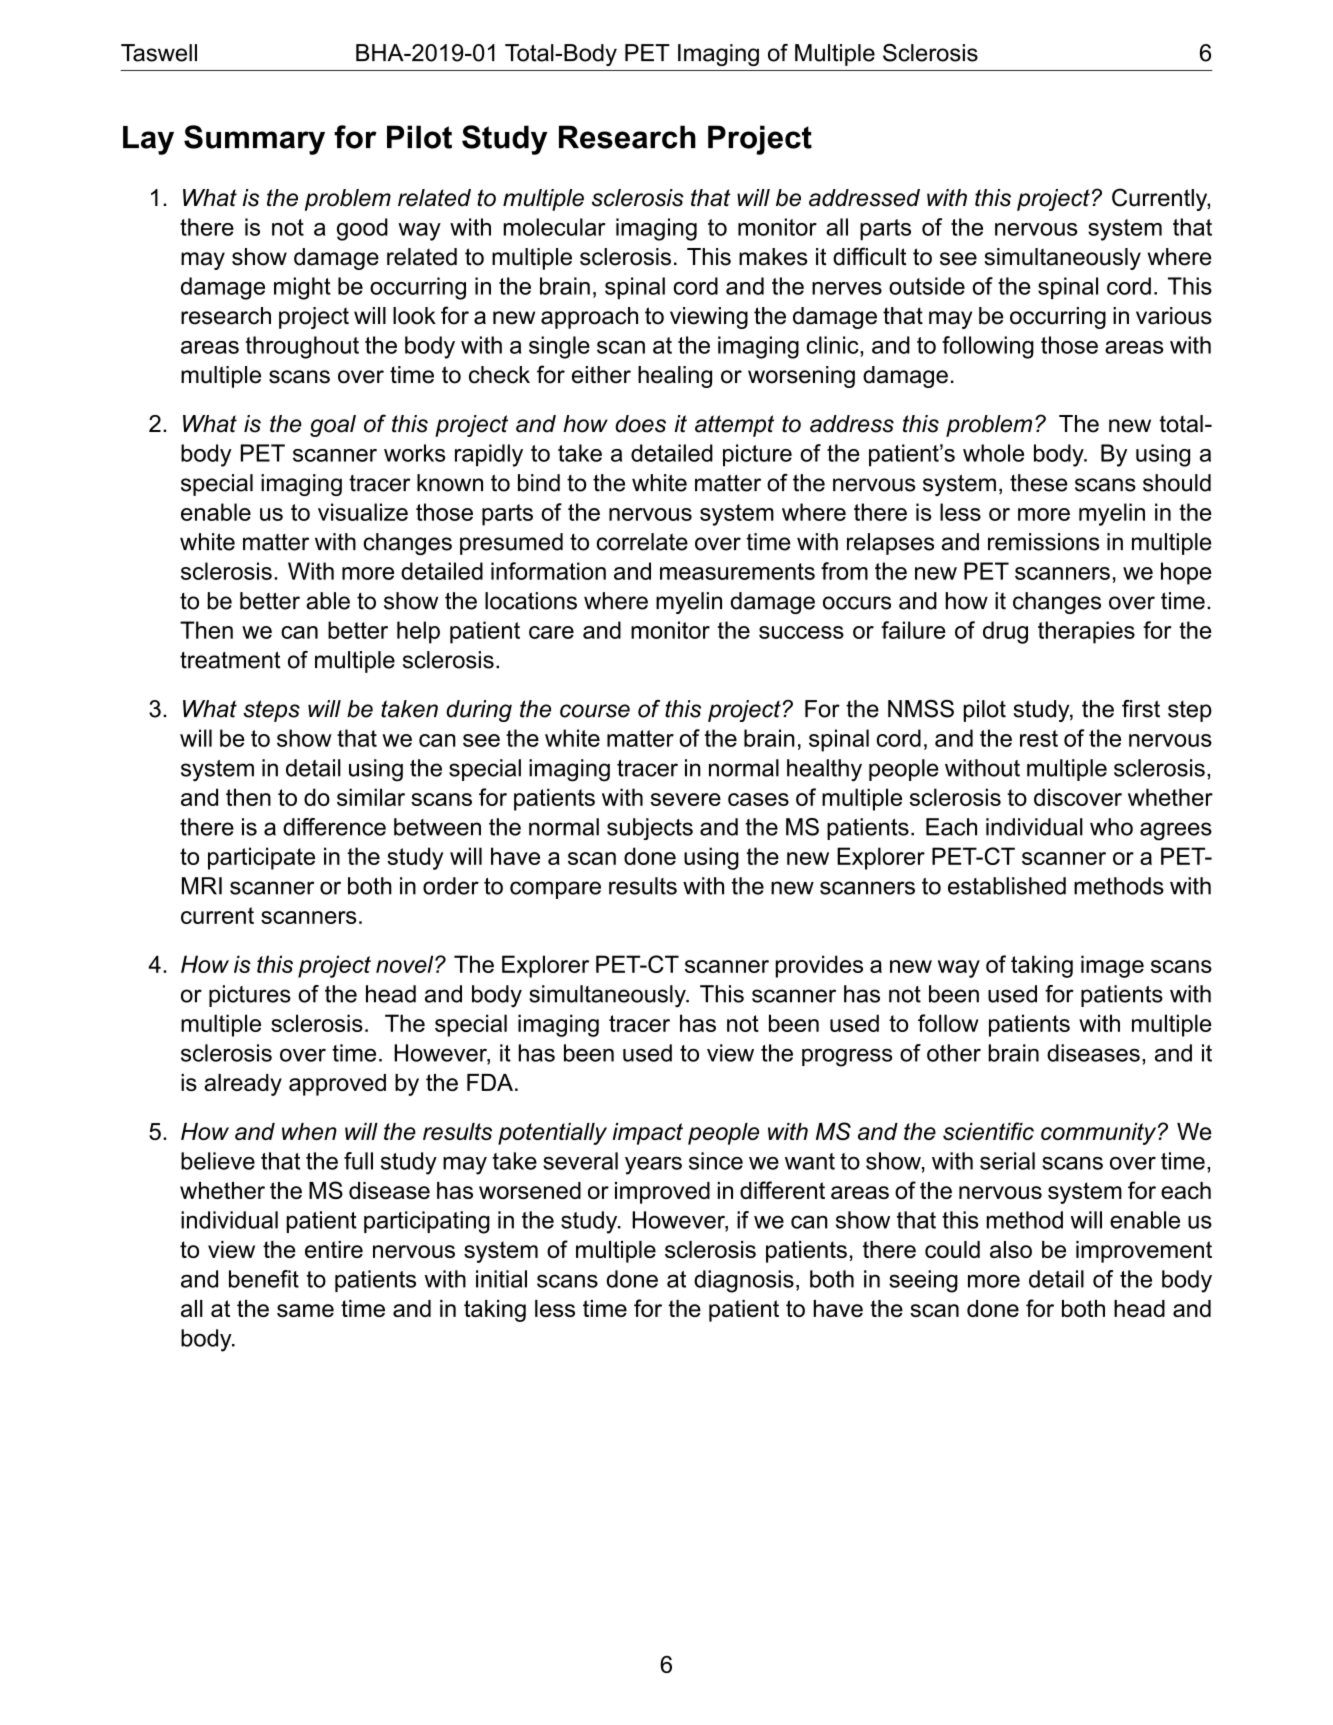 The width and height of the image is (1333, 1725). Describe the element at coordinates (927, 286) in the image. I see `outside` at that location.
